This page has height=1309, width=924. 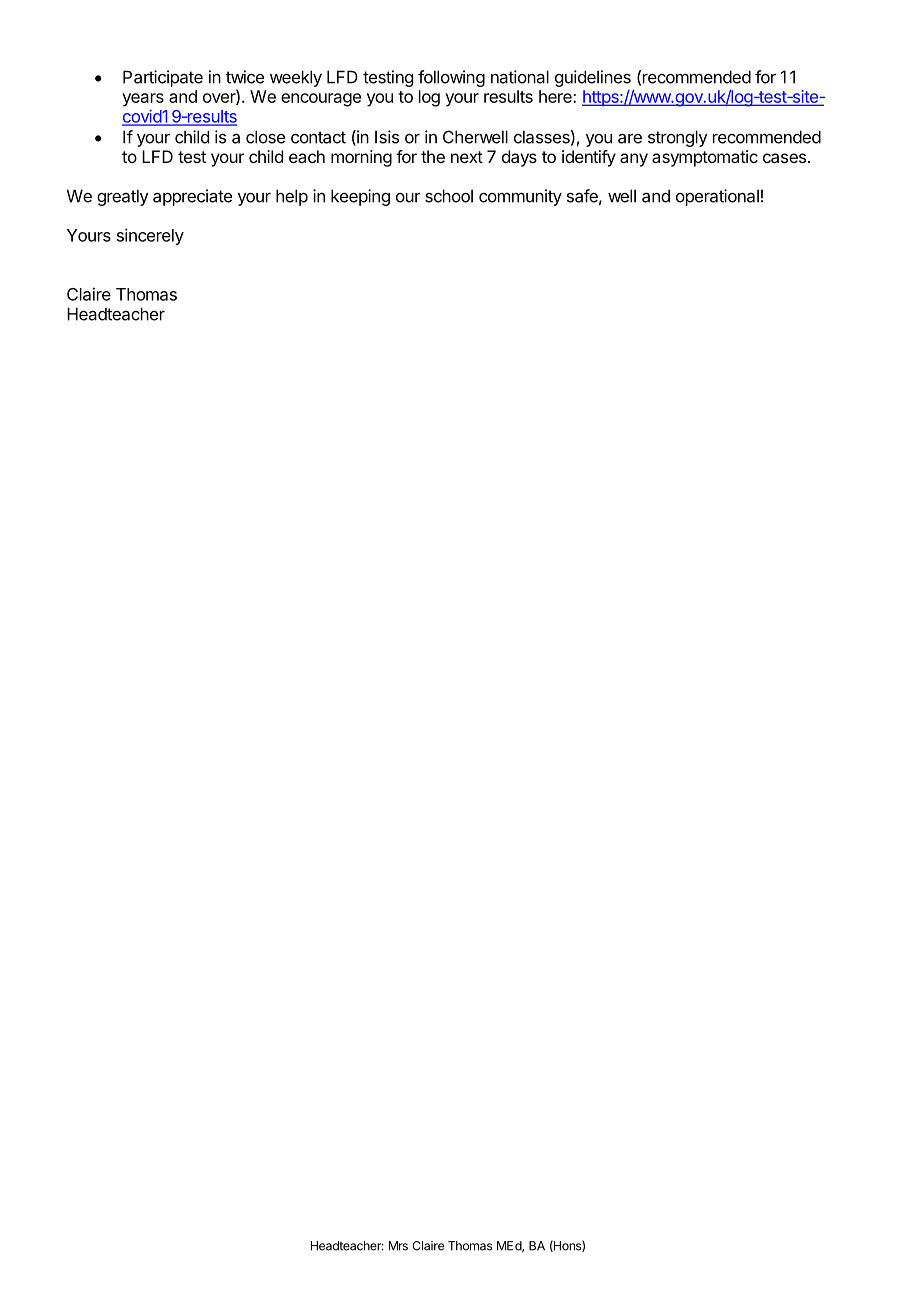 What do you see at coordinates (192, 197) in the page?
I see `appreciate` at bounding box center [192, 197].
